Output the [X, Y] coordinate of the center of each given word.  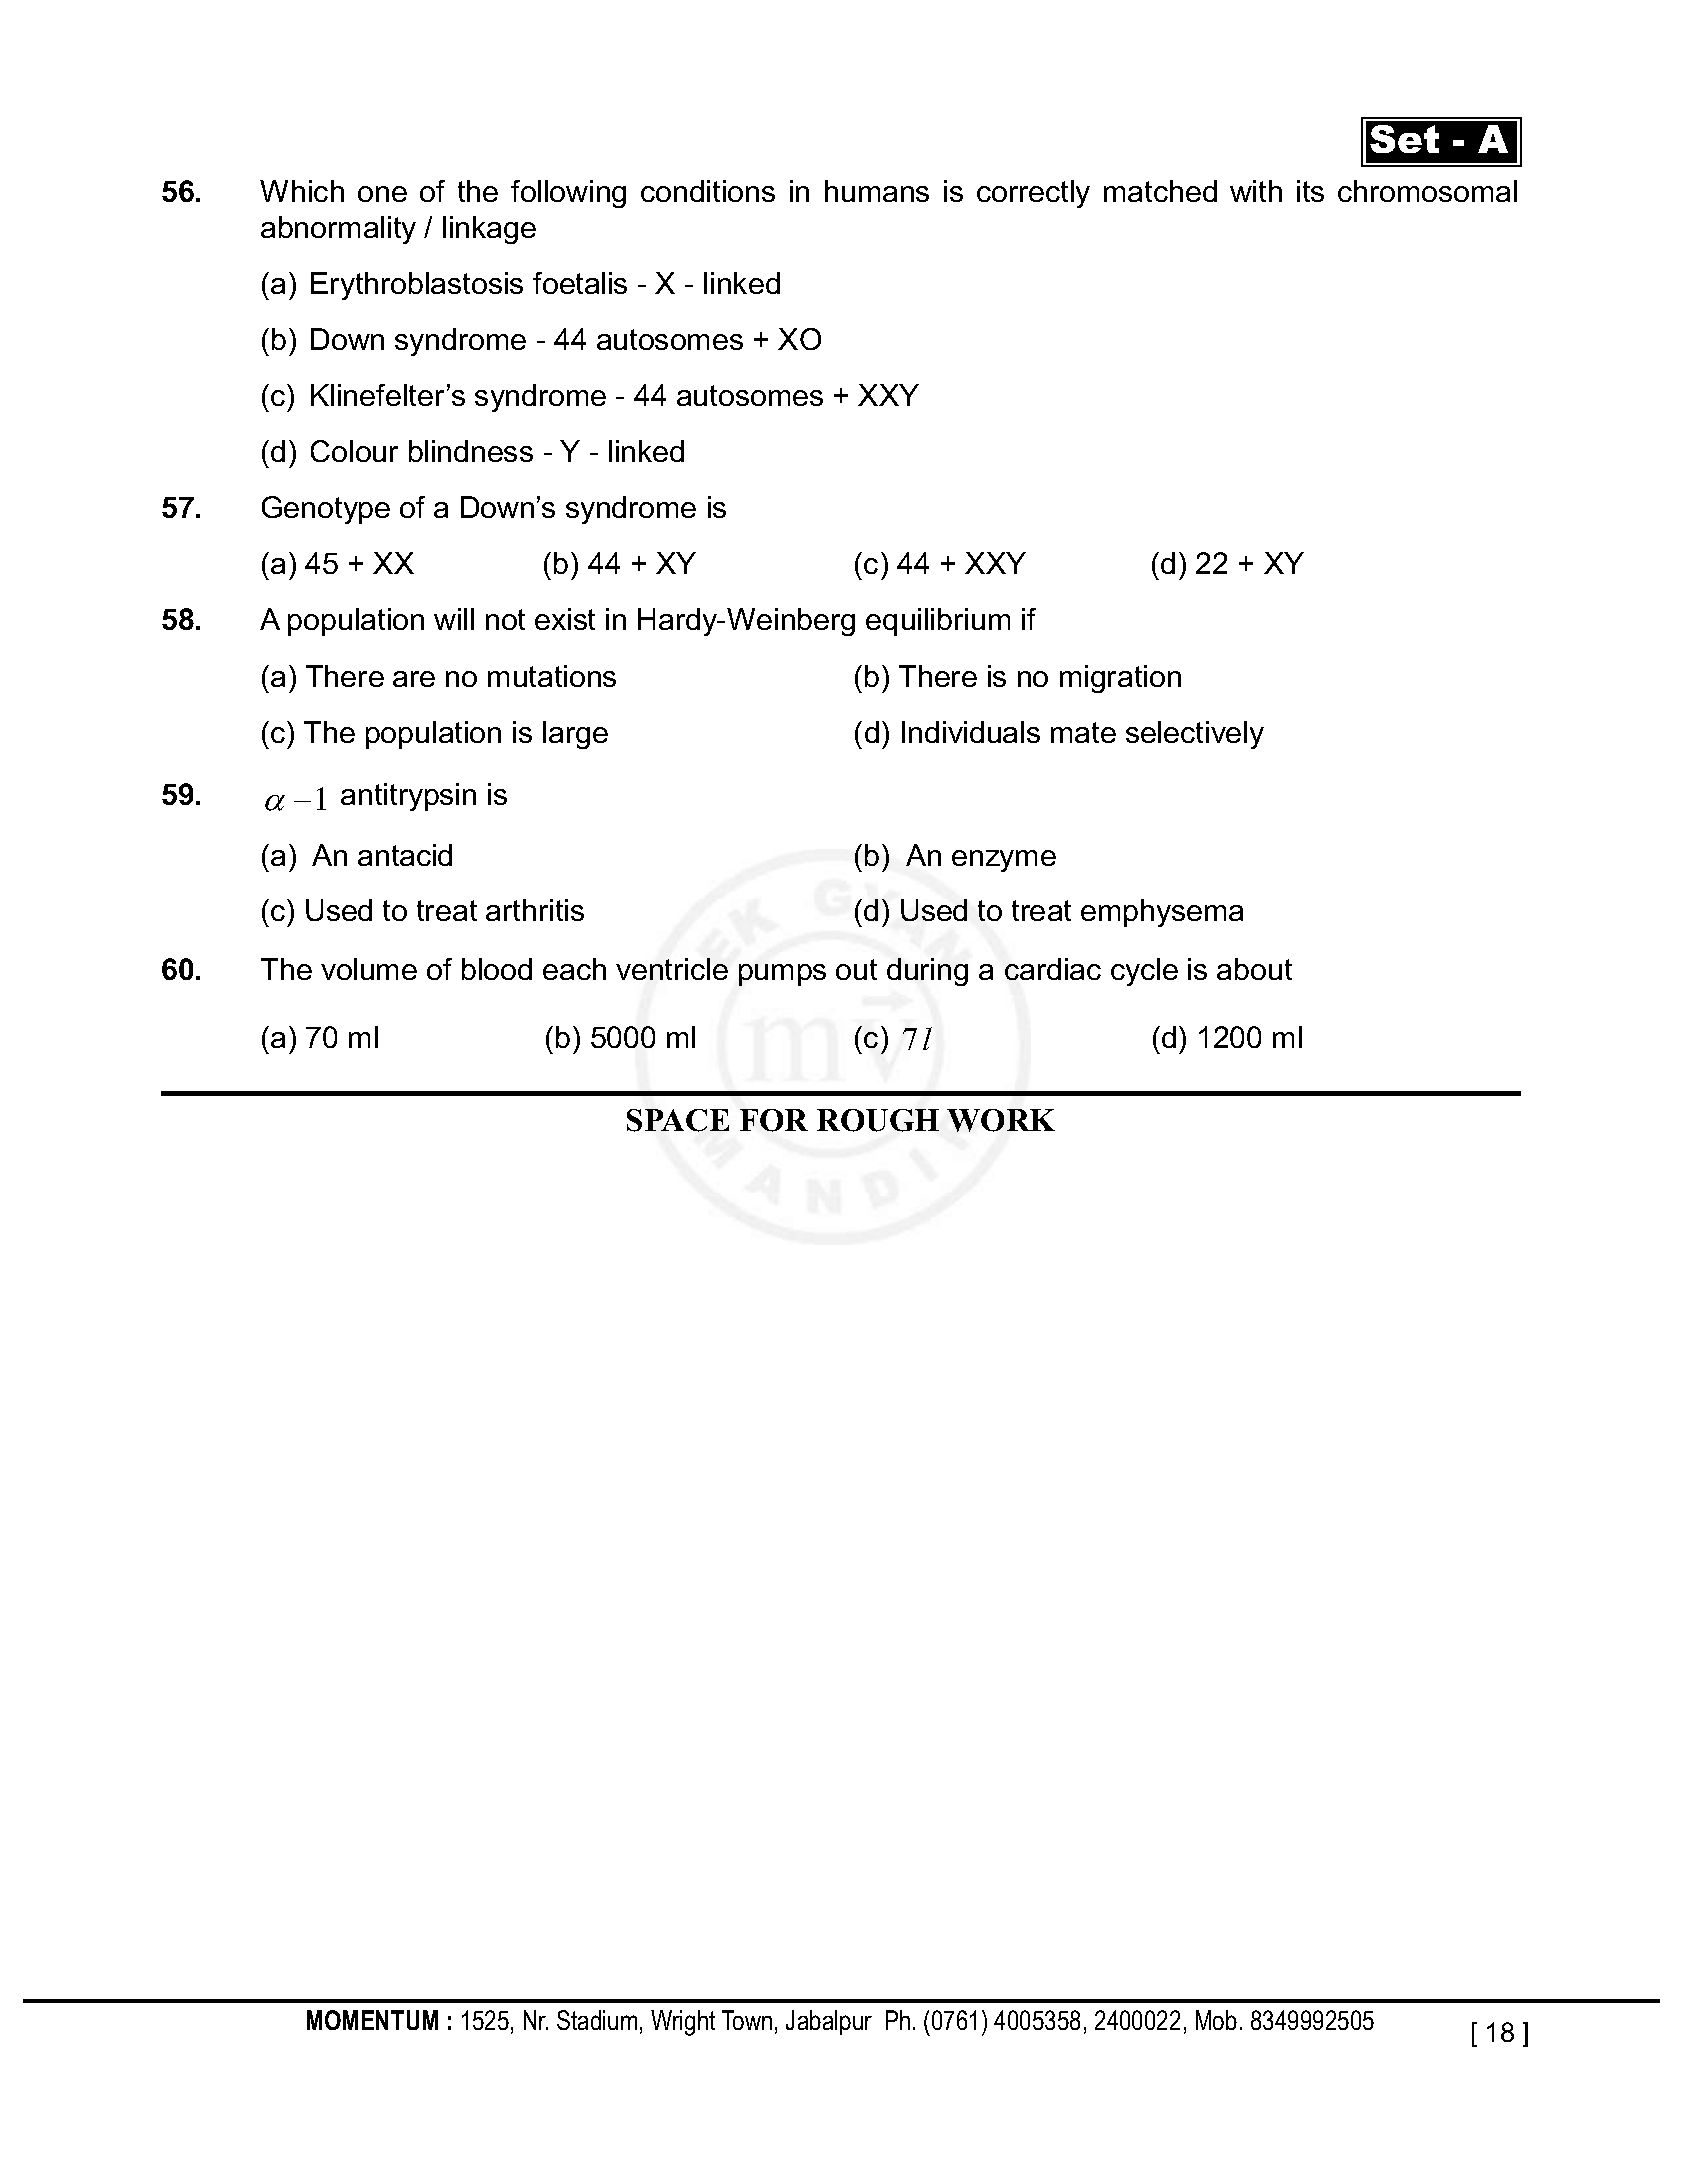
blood [497, 969]
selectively [1195, 735]
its [1310, 191]
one [382, 194]
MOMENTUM [372, 2020]
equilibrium [938, 622]
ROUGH [878, 1120]
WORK [1001, 1120]
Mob [1216, 2020]
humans [877, 191]
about [1254, 969]
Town [747, 2020]
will [454, 619]
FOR [774, 1120]
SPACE [678, 1120]
